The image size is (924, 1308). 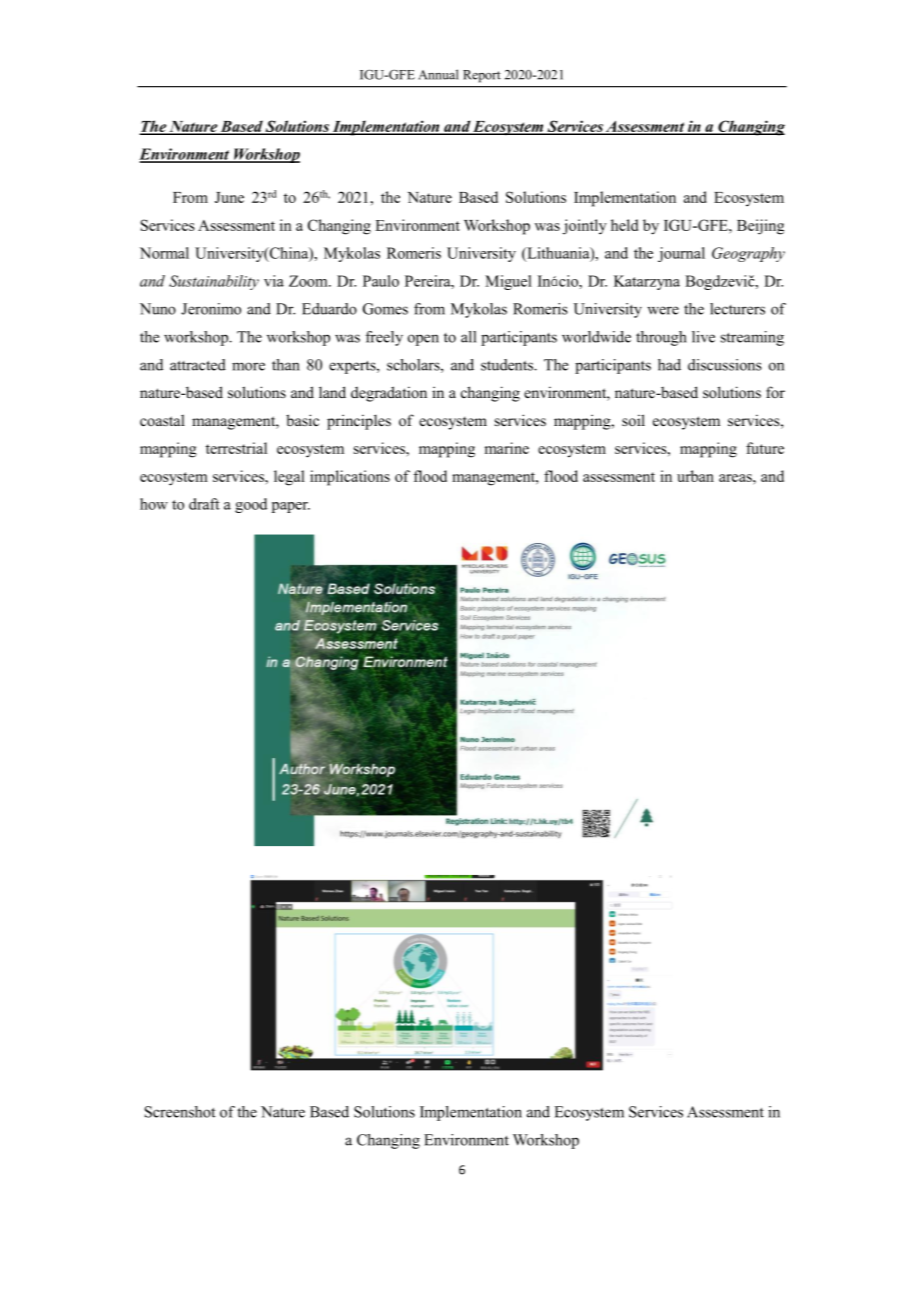 I want to click on future, so click(x=765, y=448).
